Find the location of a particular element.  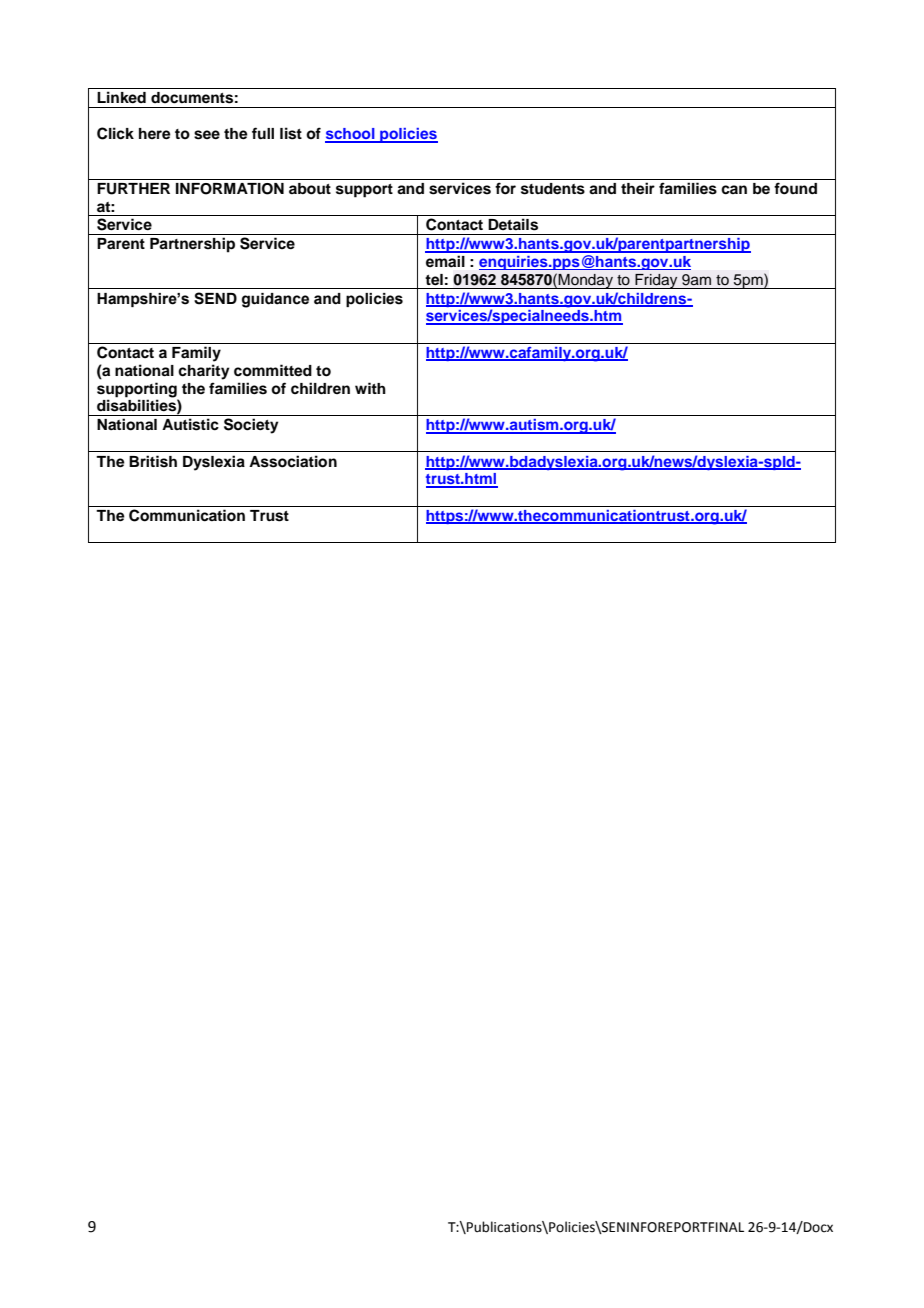

Association is located at coordinates (293, 461).
